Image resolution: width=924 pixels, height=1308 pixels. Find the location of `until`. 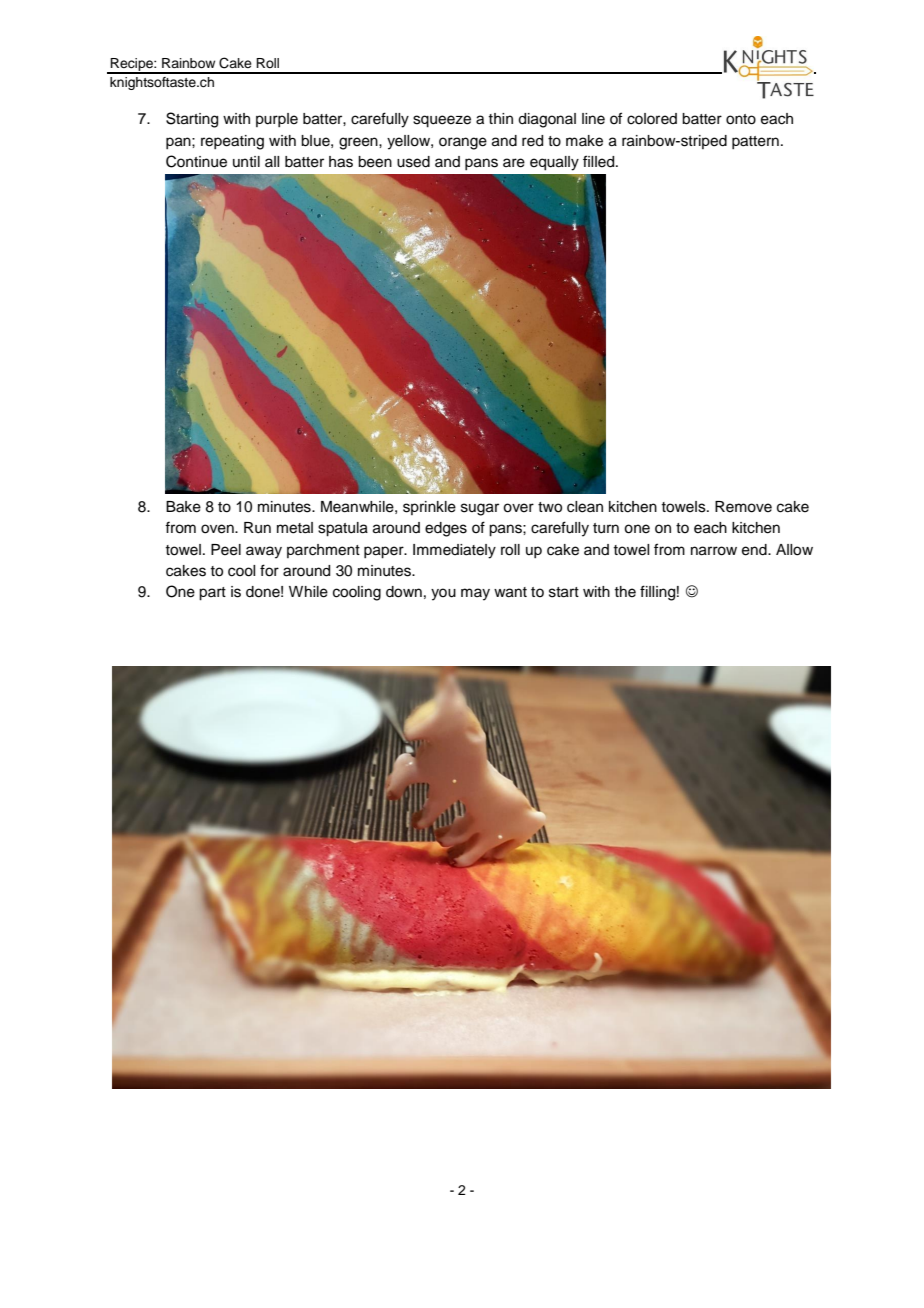

until is located at coordinates (246, 161).
